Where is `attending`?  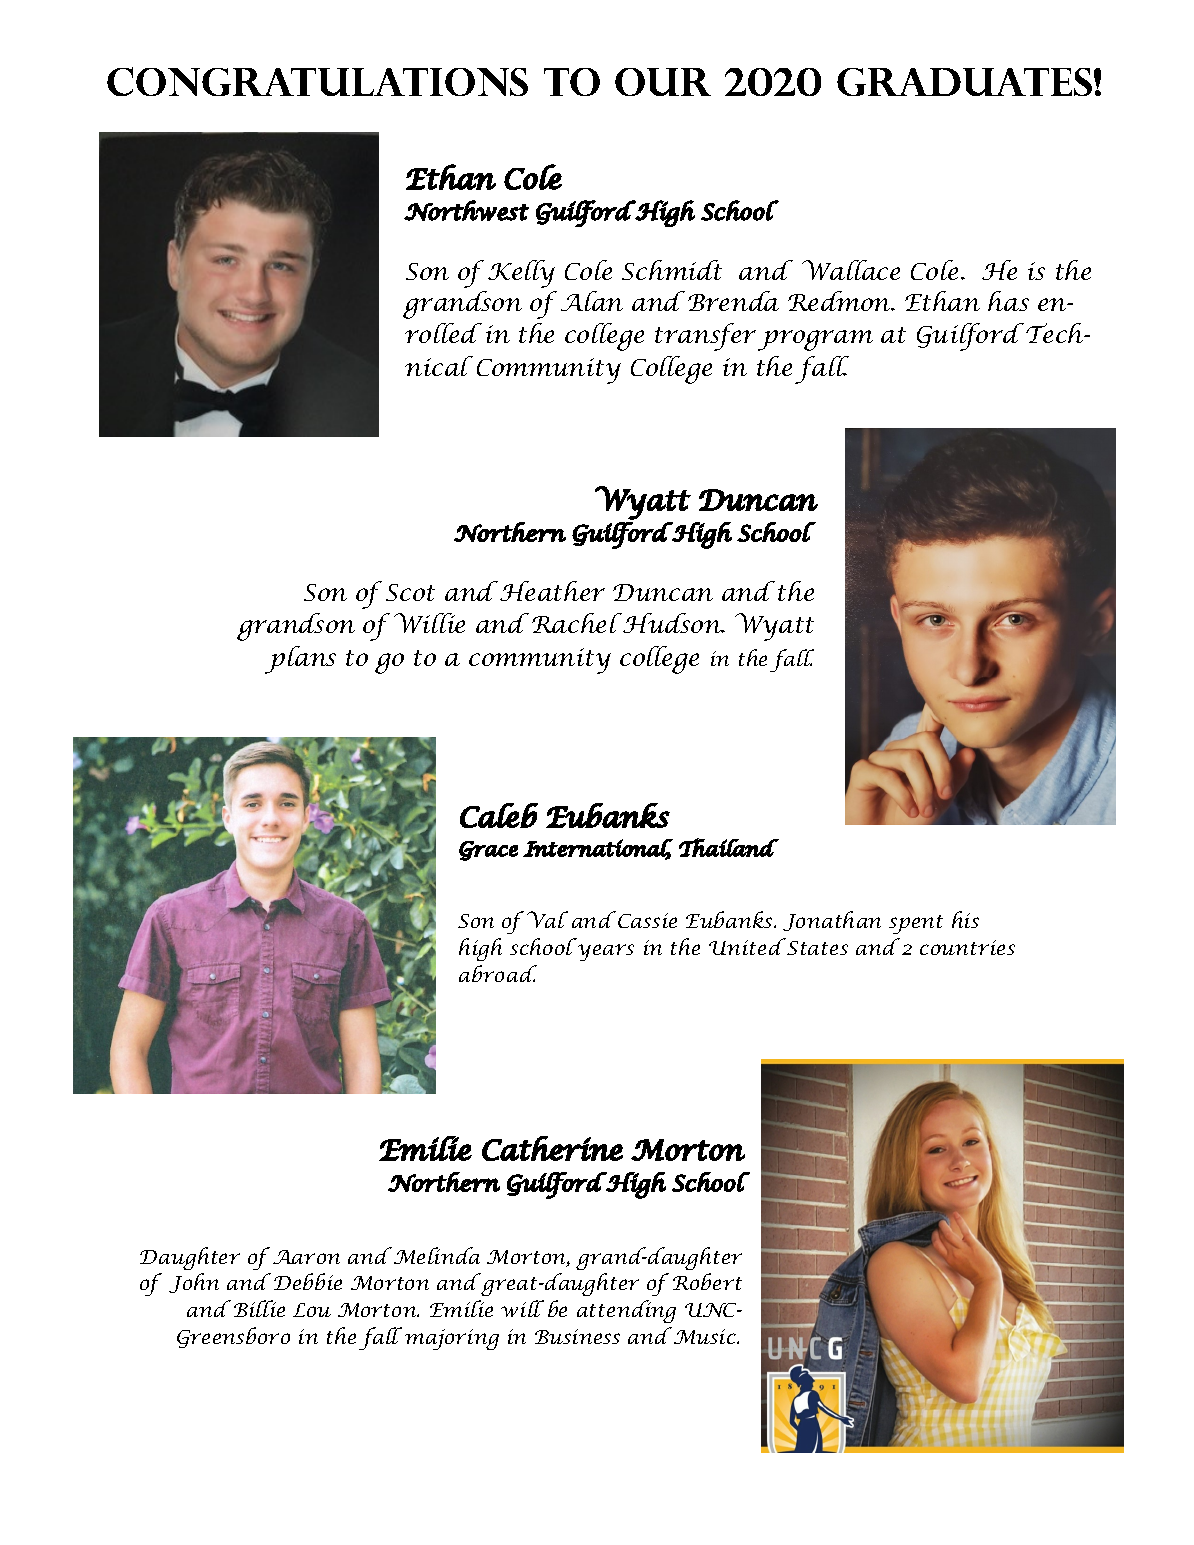 attending is located at coordinates (626, 1311).
